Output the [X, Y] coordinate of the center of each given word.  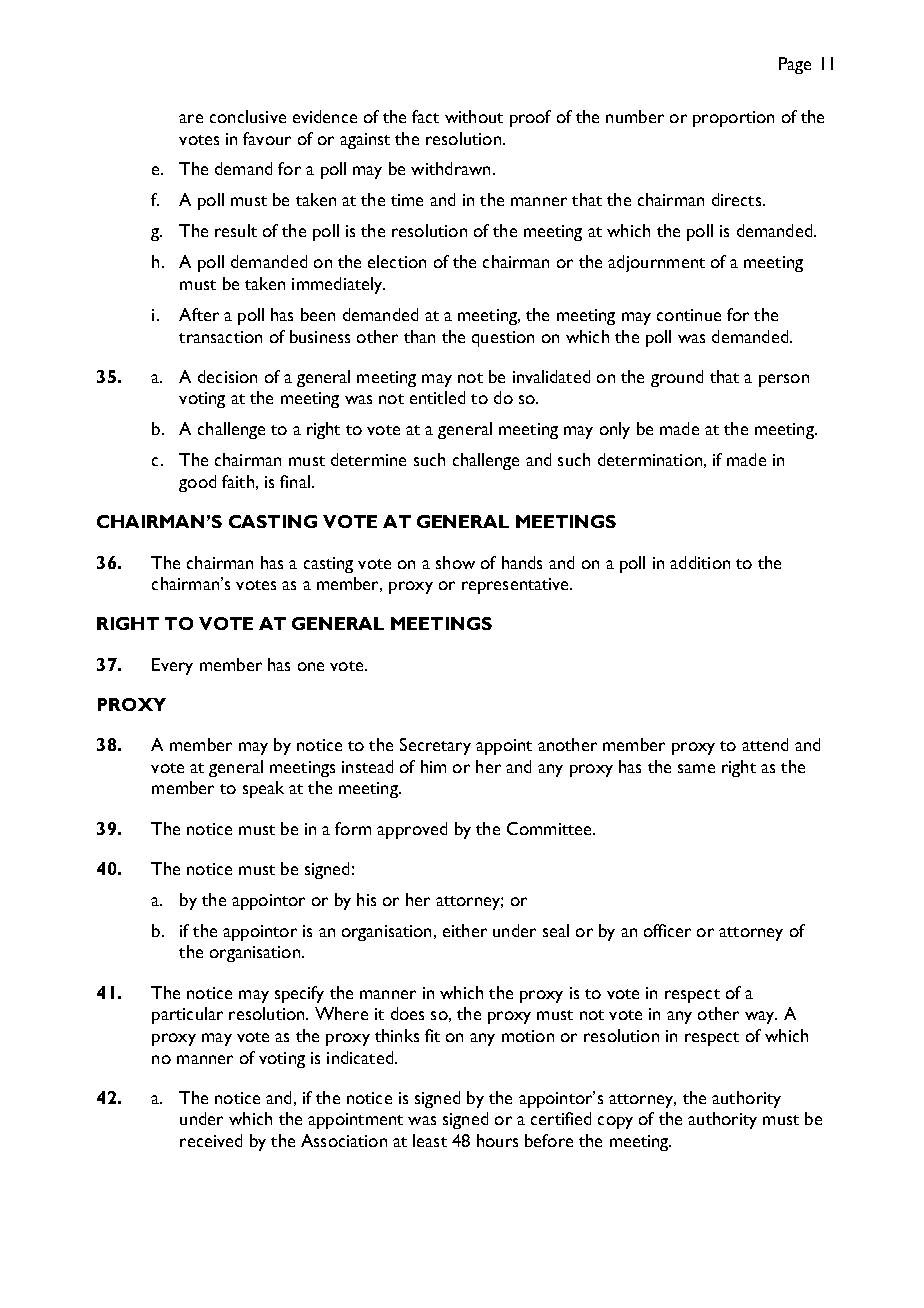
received [211, 1140]
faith [238, 481]
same [696, 768]
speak [263, 789]
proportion [733, 119]
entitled [437, 397]
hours [497, 1140]
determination [650, 459]
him [433, 766]
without [474, 116]
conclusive [248, 116]
